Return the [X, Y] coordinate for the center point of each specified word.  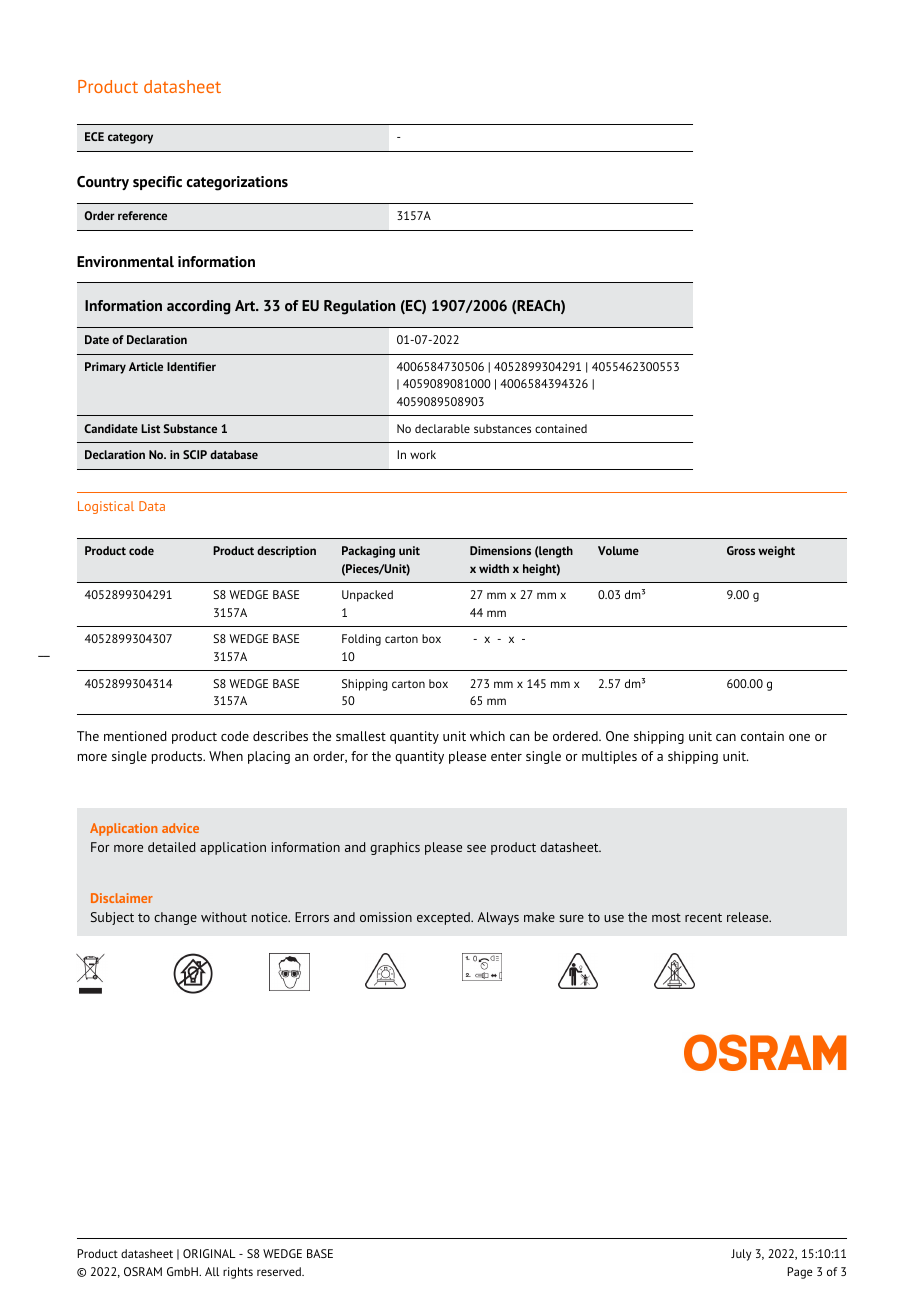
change [175, 918]
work [423, 454]
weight [776, 552]
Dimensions [500, 550]
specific [157, 183]
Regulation [359, 307]
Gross [741, 550]
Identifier [191, 366]
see [476, 848]
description [286, 552]
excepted [444, 918]
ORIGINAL [209, 1253]
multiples [609, 757]
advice [180, 828]
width [494, 568]
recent [703, 917]
